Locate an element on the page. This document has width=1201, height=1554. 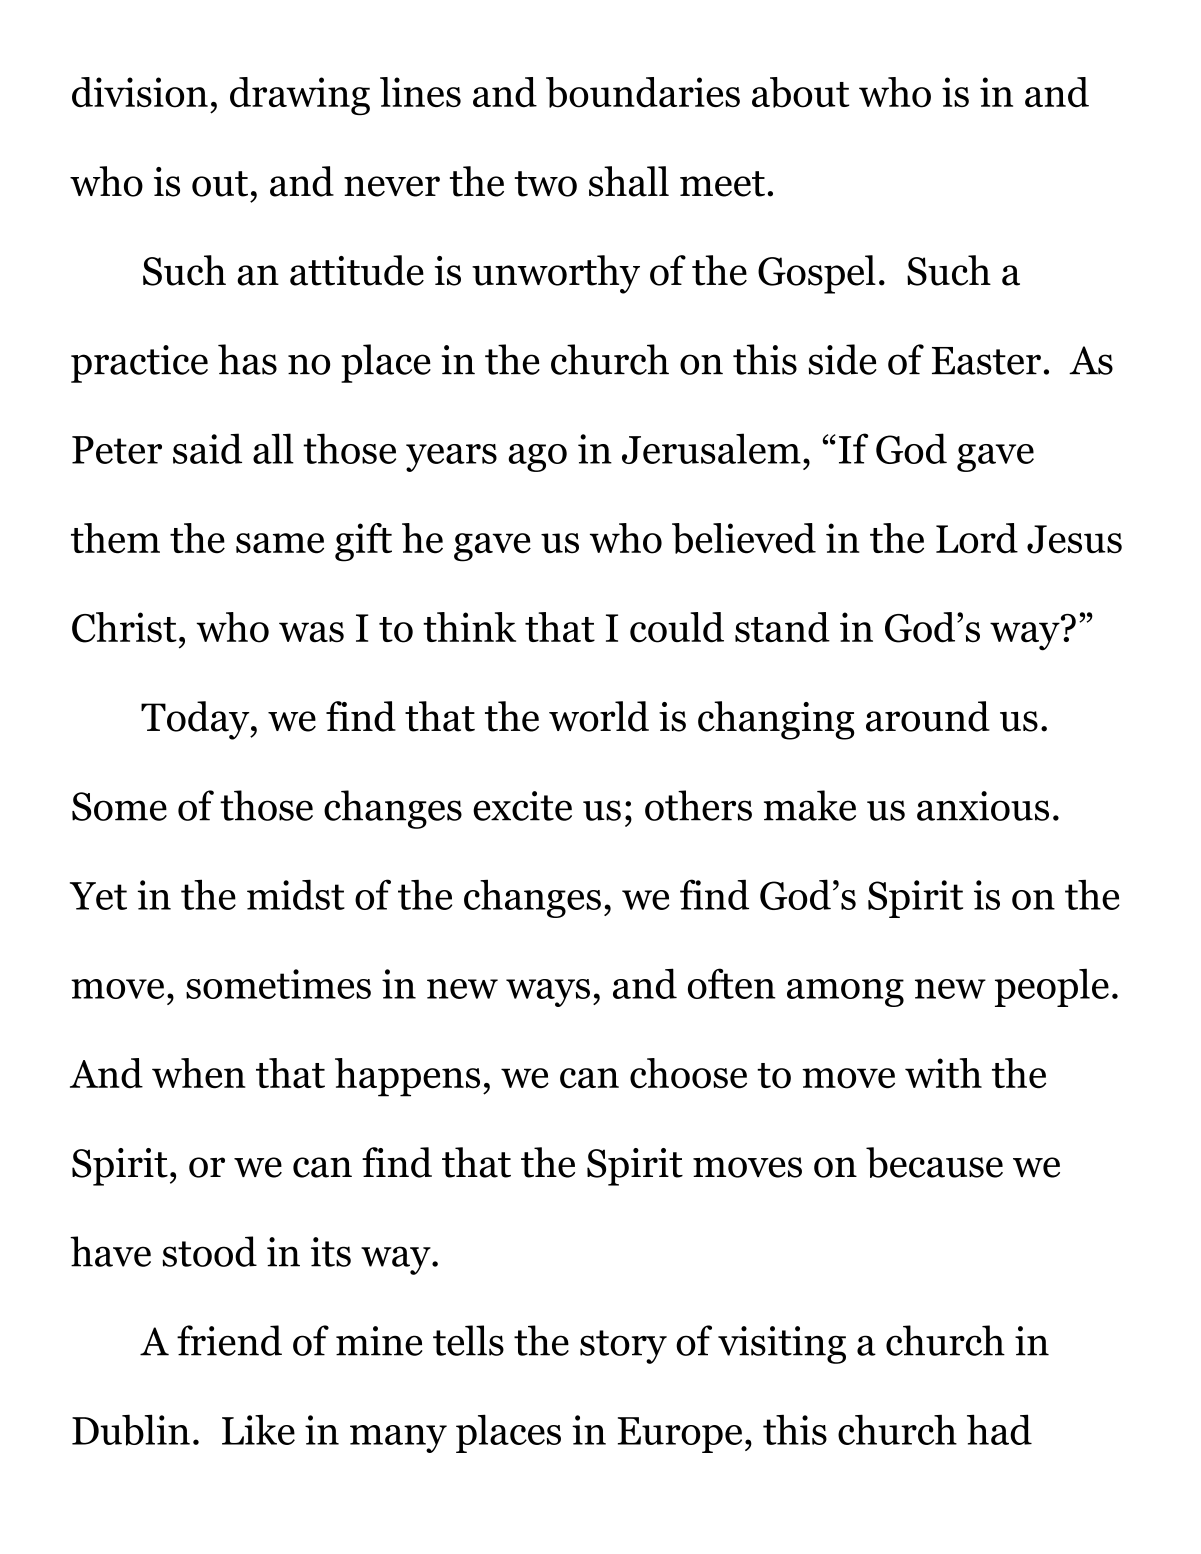
ago is located at coordinates (537, 458).
